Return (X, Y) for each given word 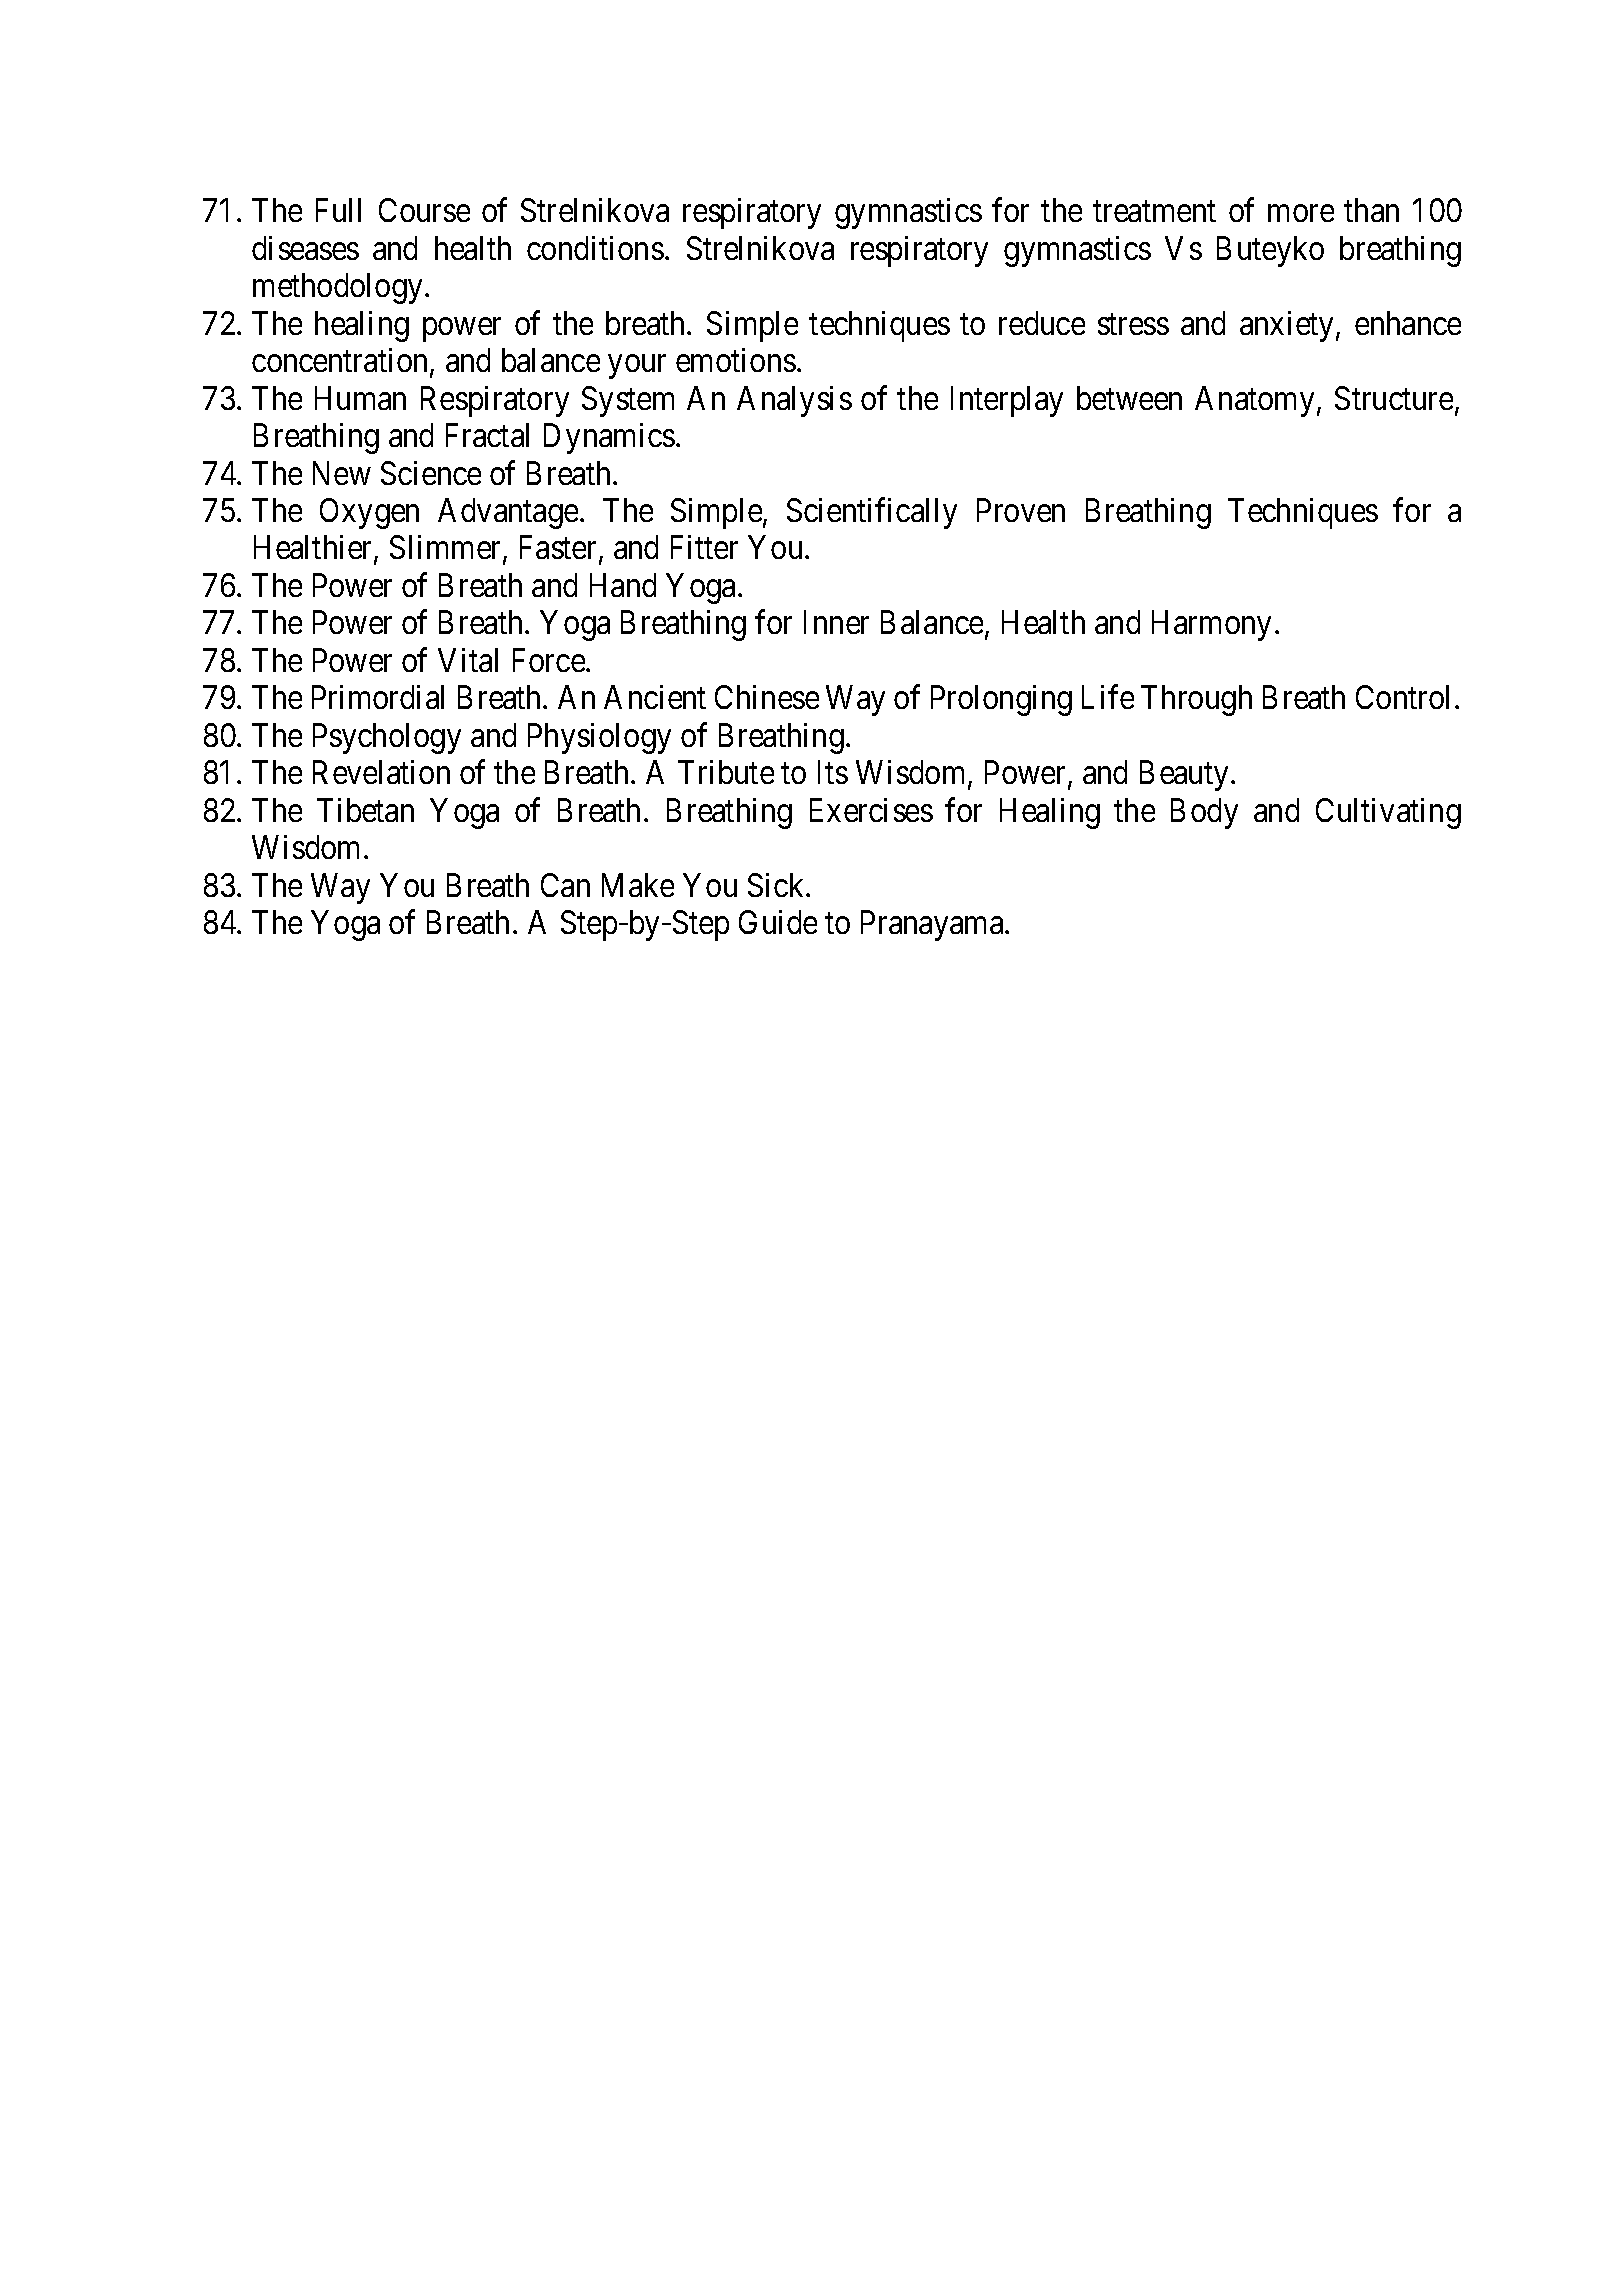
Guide (778, 922)
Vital (468, 660)
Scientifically (872, 513)
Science (431, 473)
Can (565, 885)
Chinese (767, 697)
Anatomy (1254, 401)
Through (1196, 700)
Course (424, 210)
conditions (595, 248)
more (1301, 213)
